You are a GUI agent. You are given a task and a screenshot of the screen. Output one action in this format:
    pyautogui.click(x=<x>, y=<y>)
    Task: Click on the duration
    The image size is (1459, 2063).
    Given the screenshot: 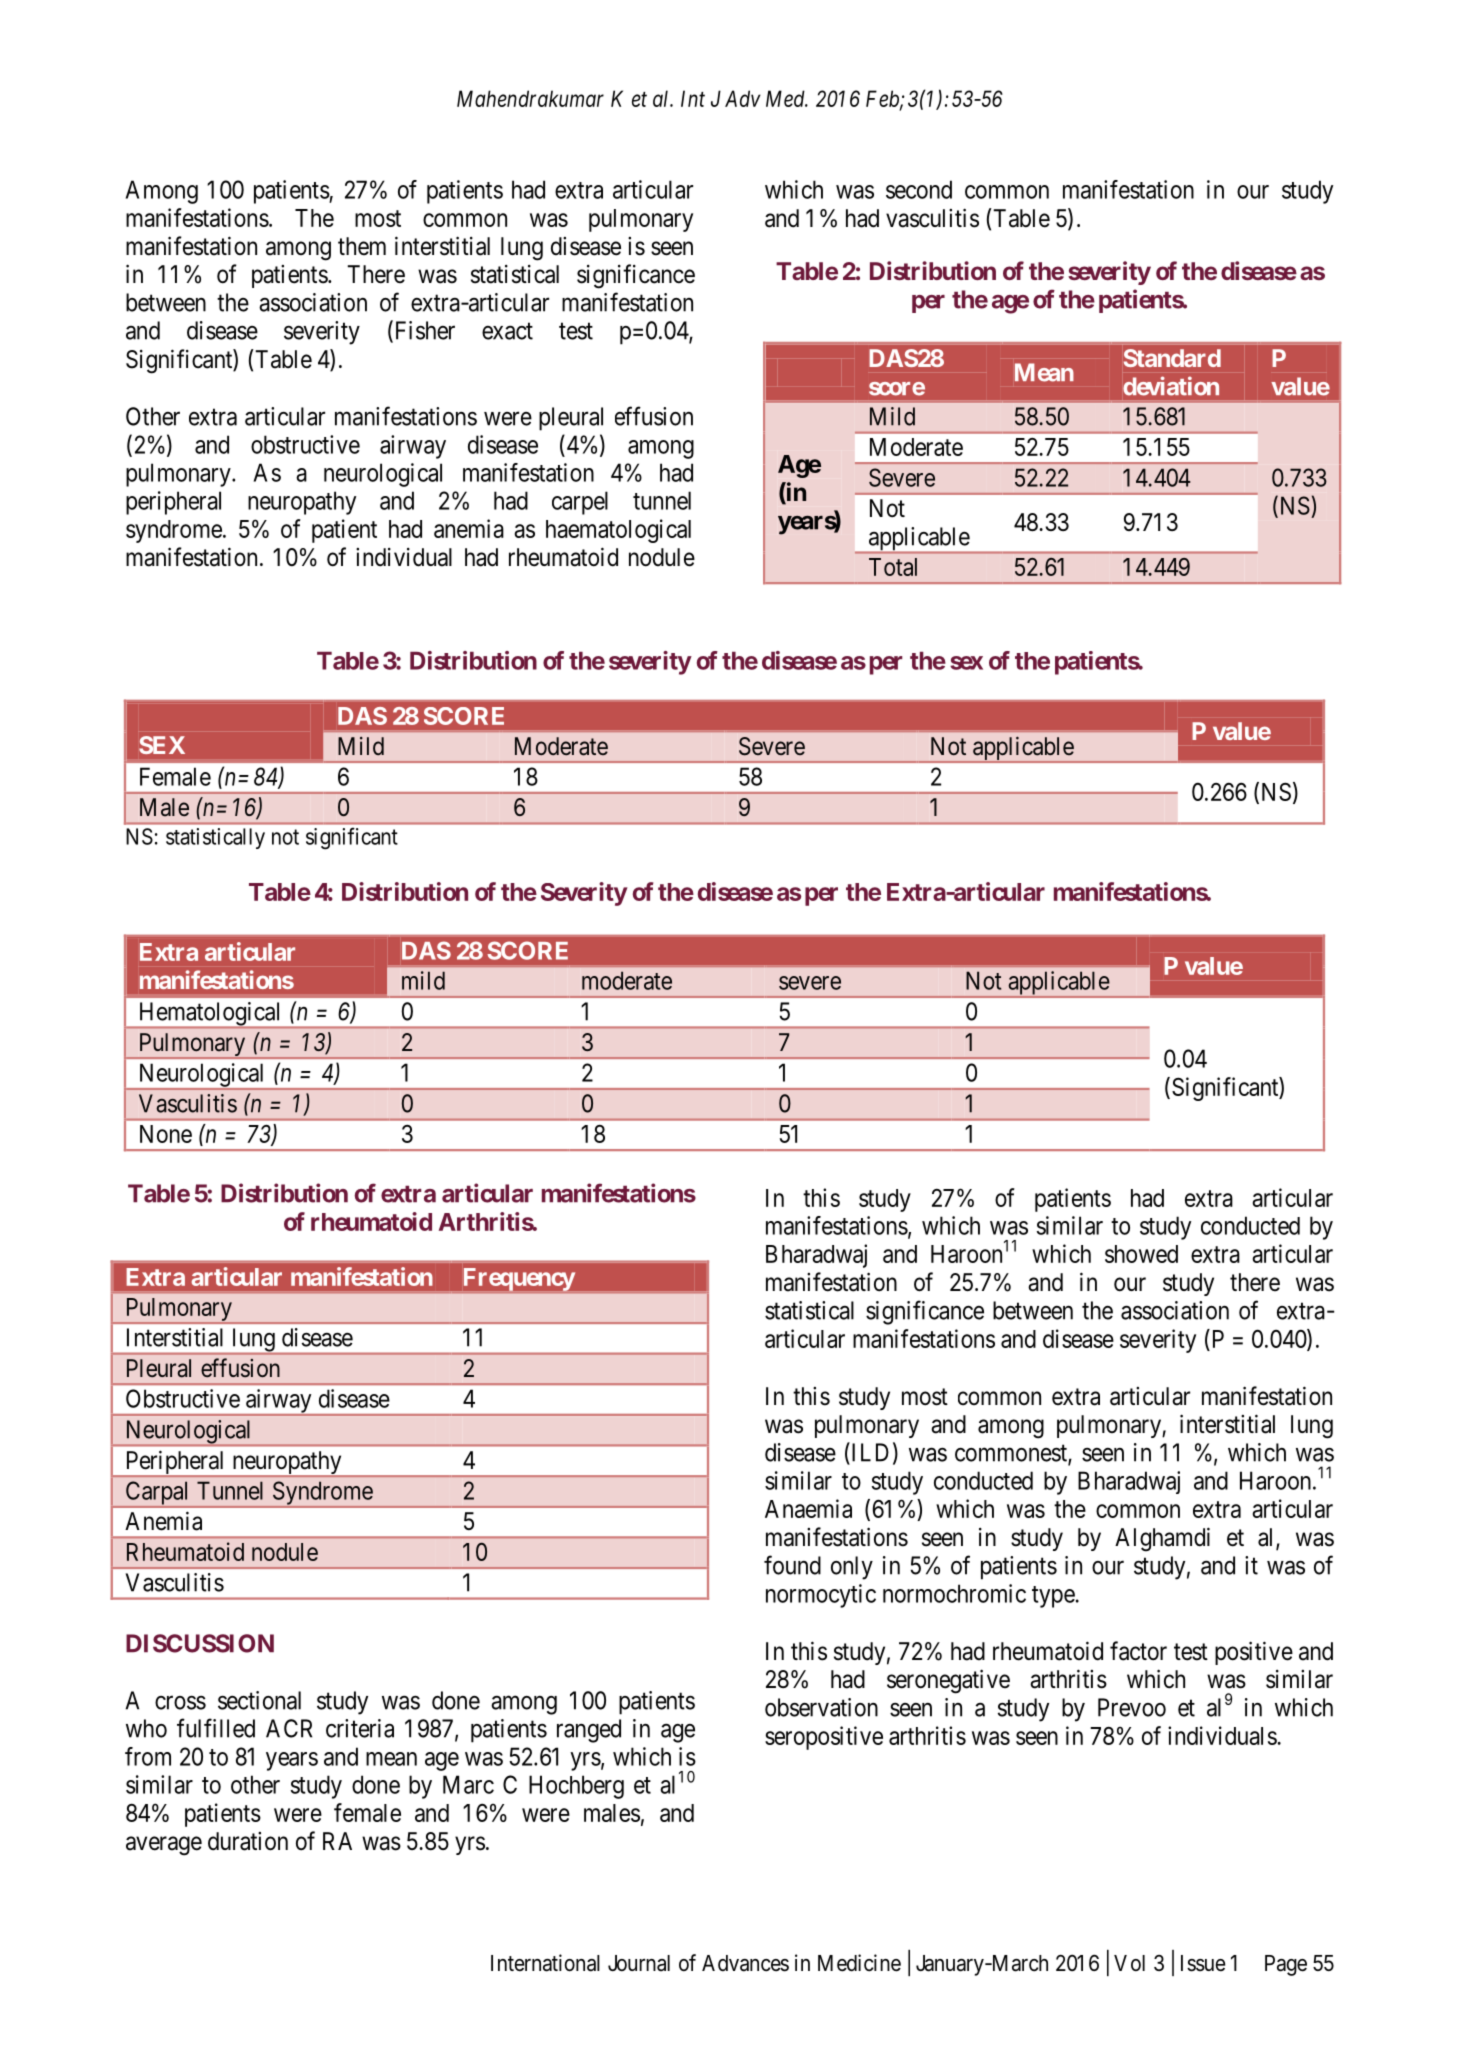 What is the action you would take?
    pyautogui.click(x=248, y=1841)
